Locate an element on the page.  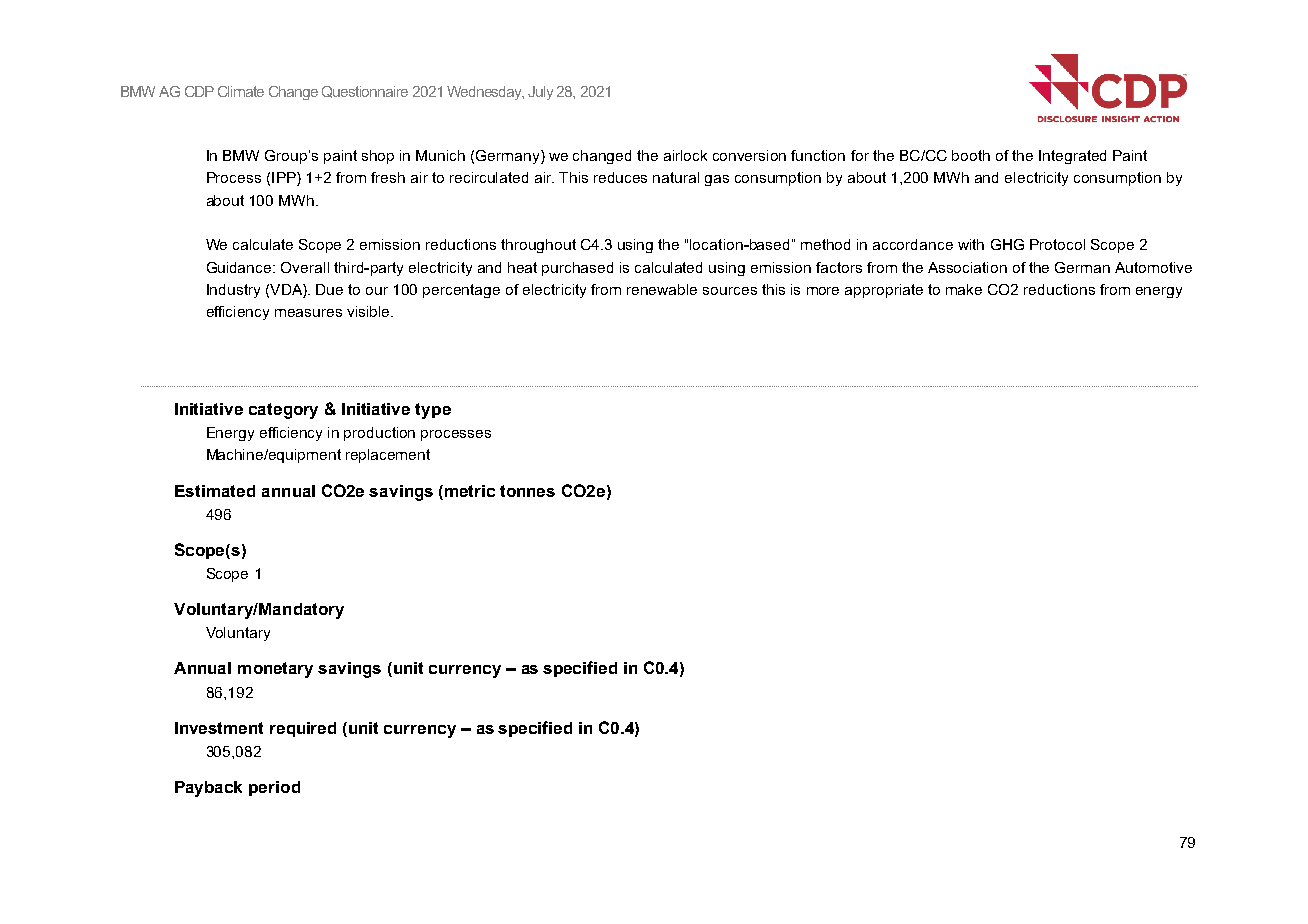
Integrated is located at coordinates (1072, 157).
